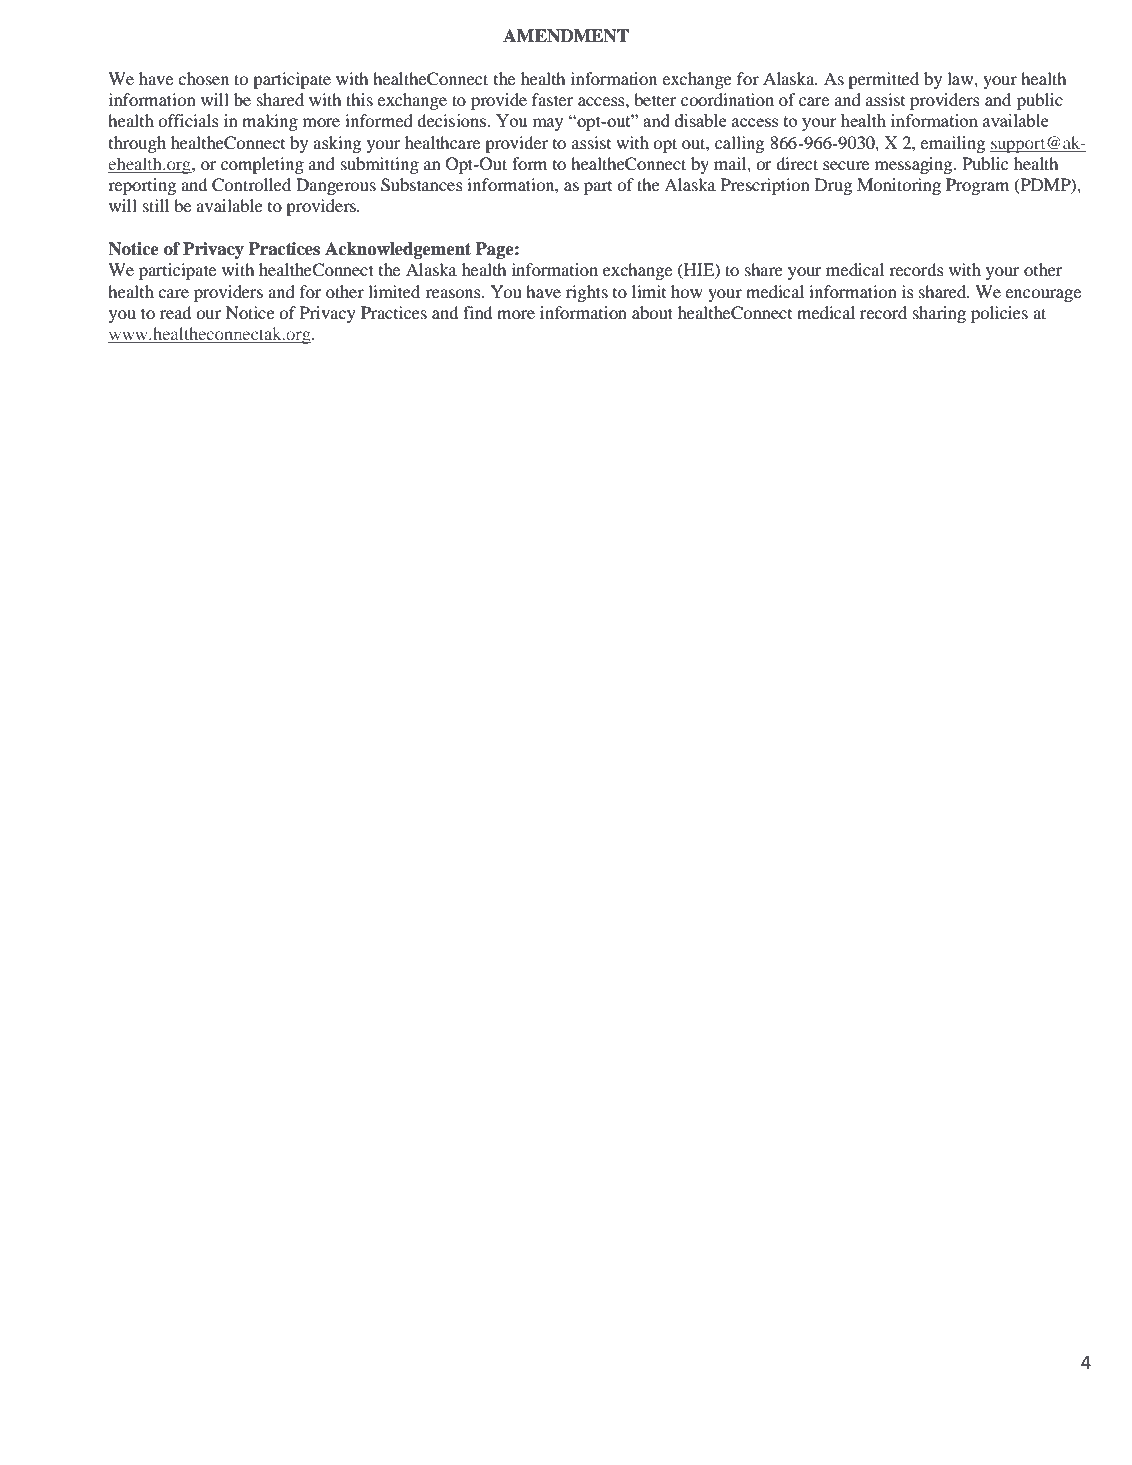 The image size is (1132, 1465). What do you see at coordinates (175, 312) in the screenshot?
I see `read` at bounding box center [175, 312].
